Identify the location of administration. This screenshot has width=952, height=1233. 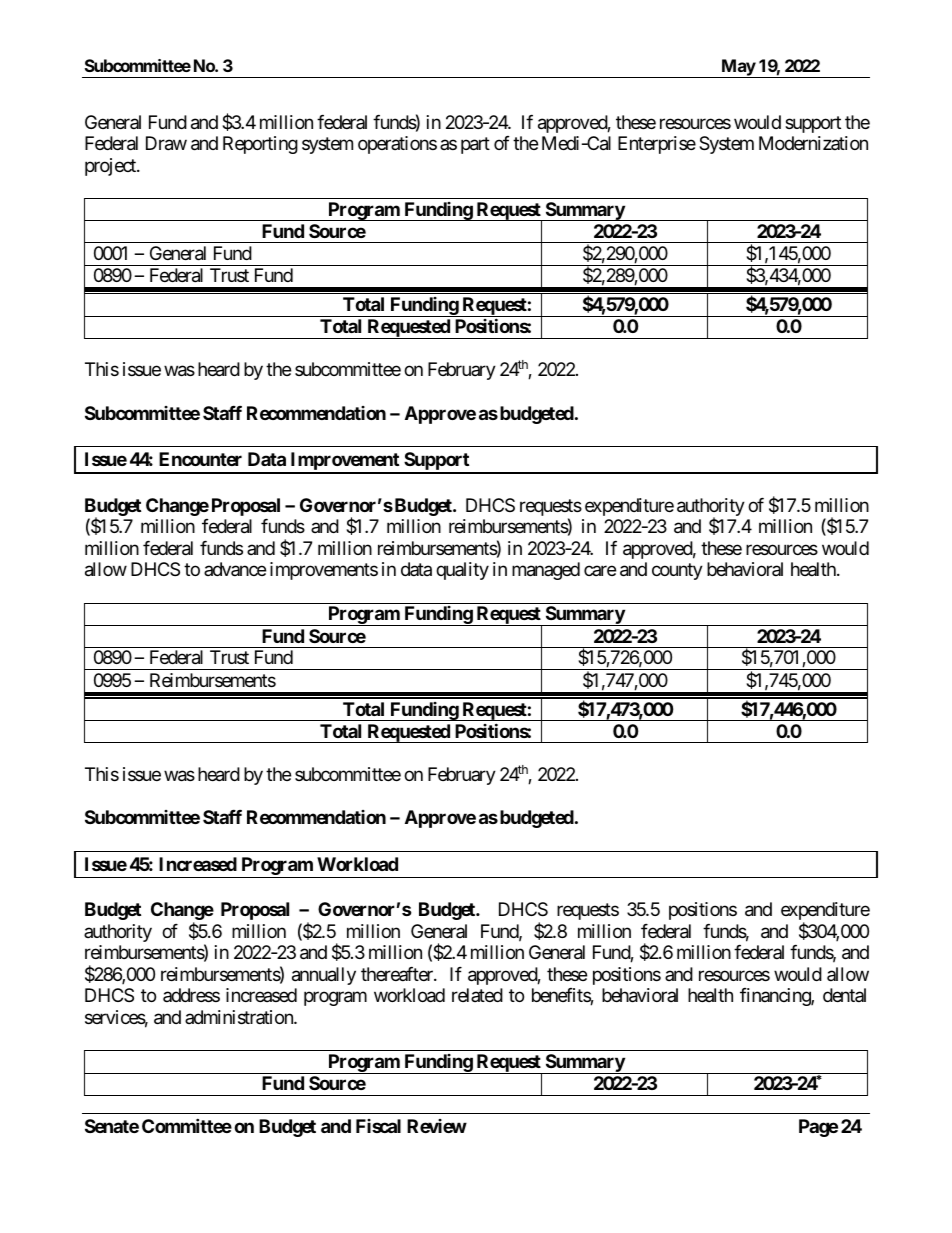
(240, 1017).
